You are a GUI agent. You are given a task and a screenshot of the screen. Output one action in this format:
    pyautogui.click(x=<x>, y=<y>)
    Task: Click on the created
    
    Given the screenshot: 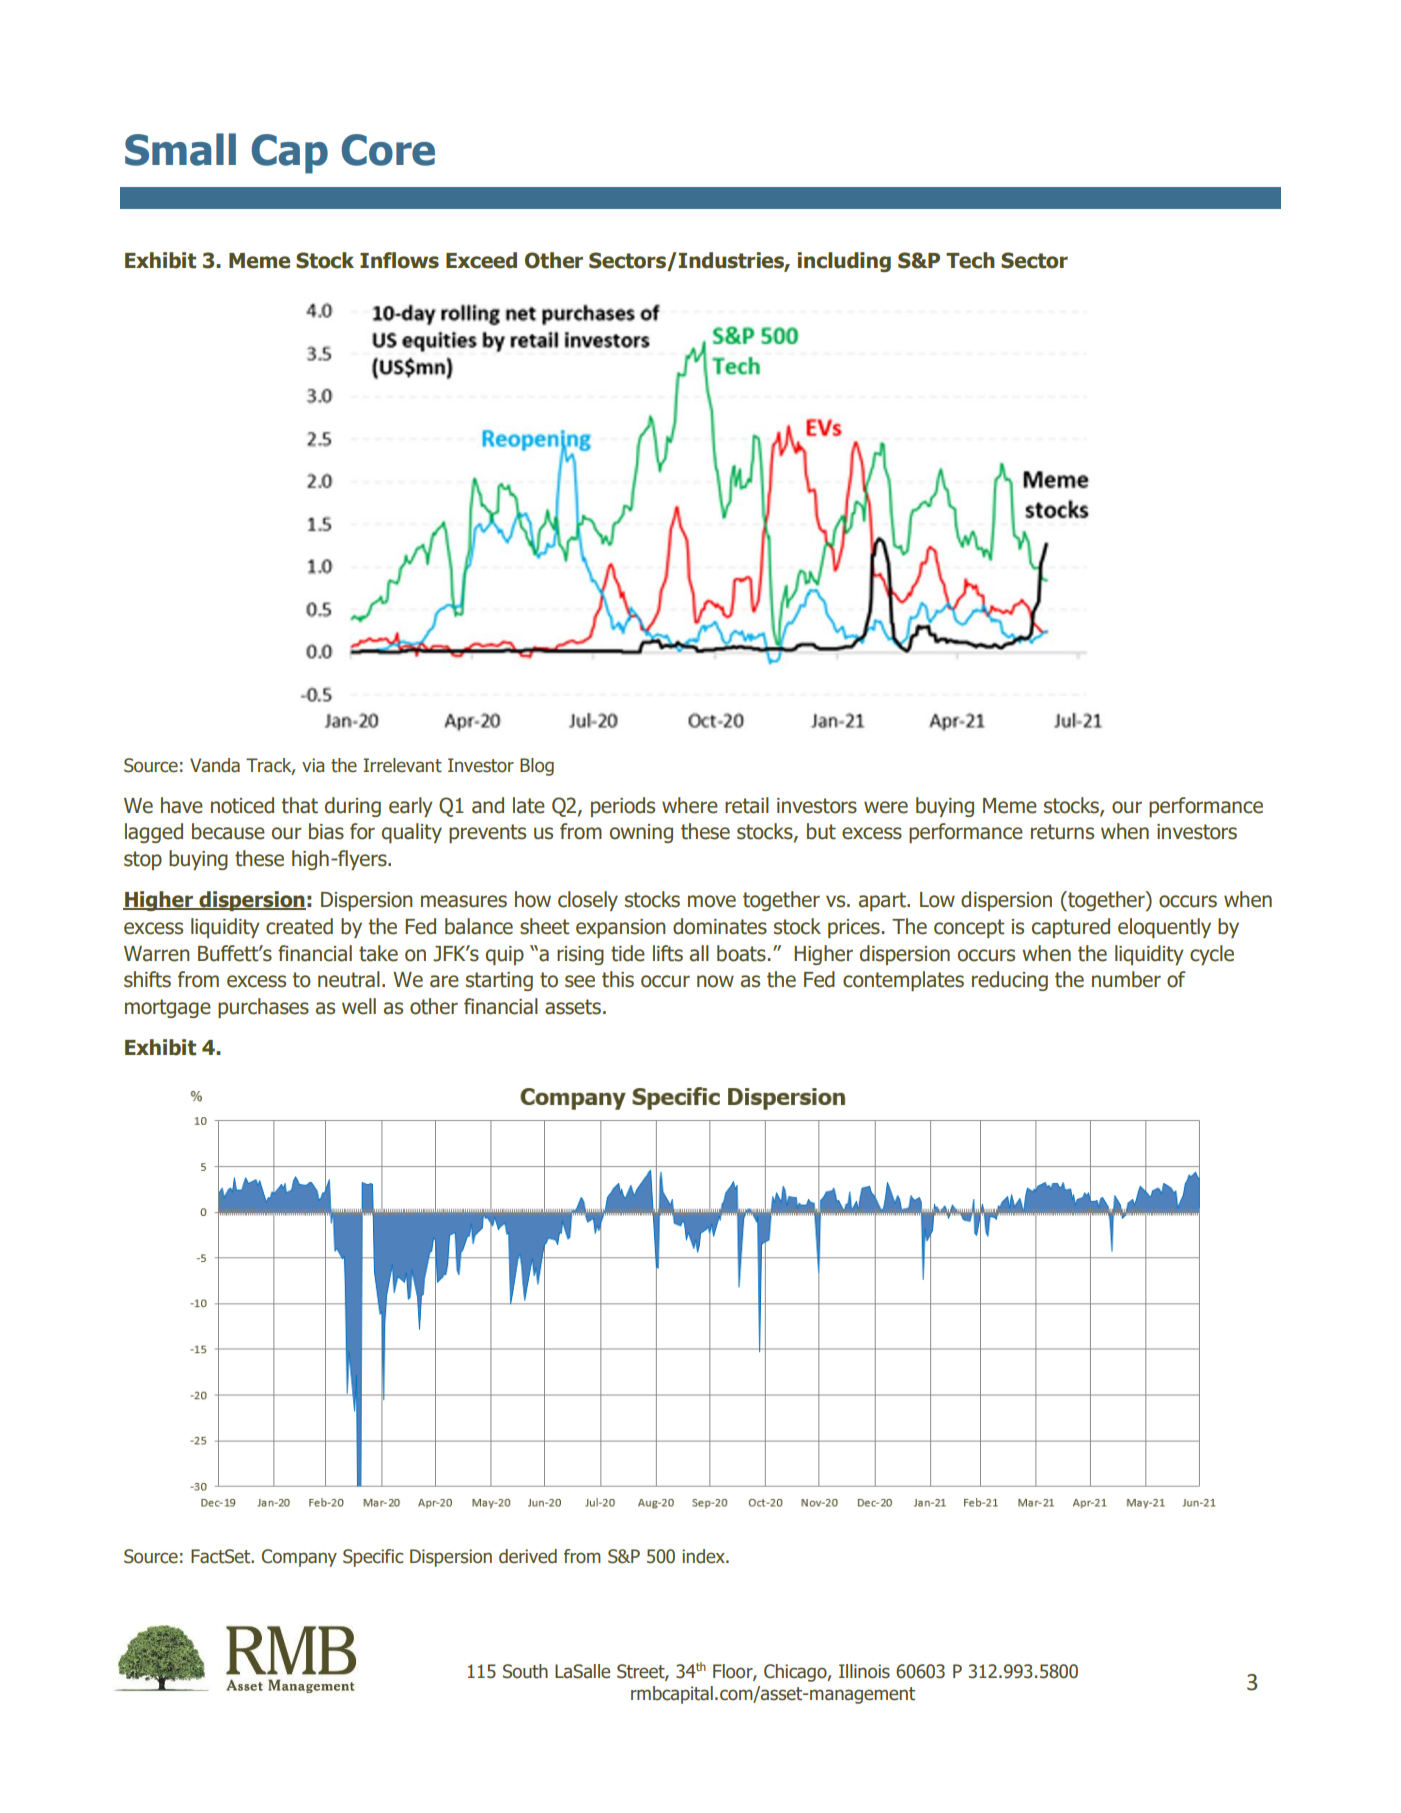 What is the action you would take?
    pyautogui.click(x=299, y=926)
